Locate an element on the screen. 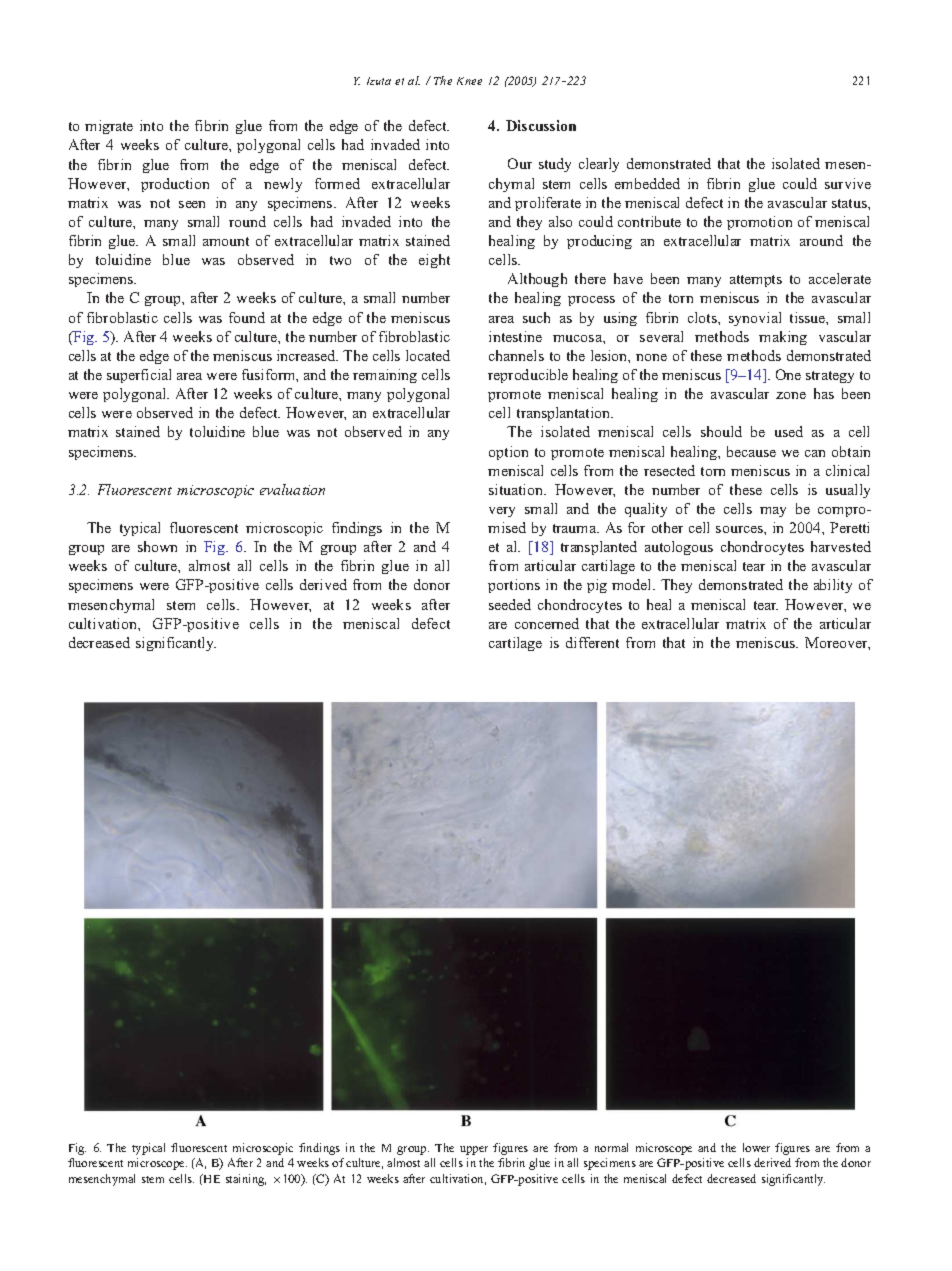  upper is located at coordinates (474, 1150).
